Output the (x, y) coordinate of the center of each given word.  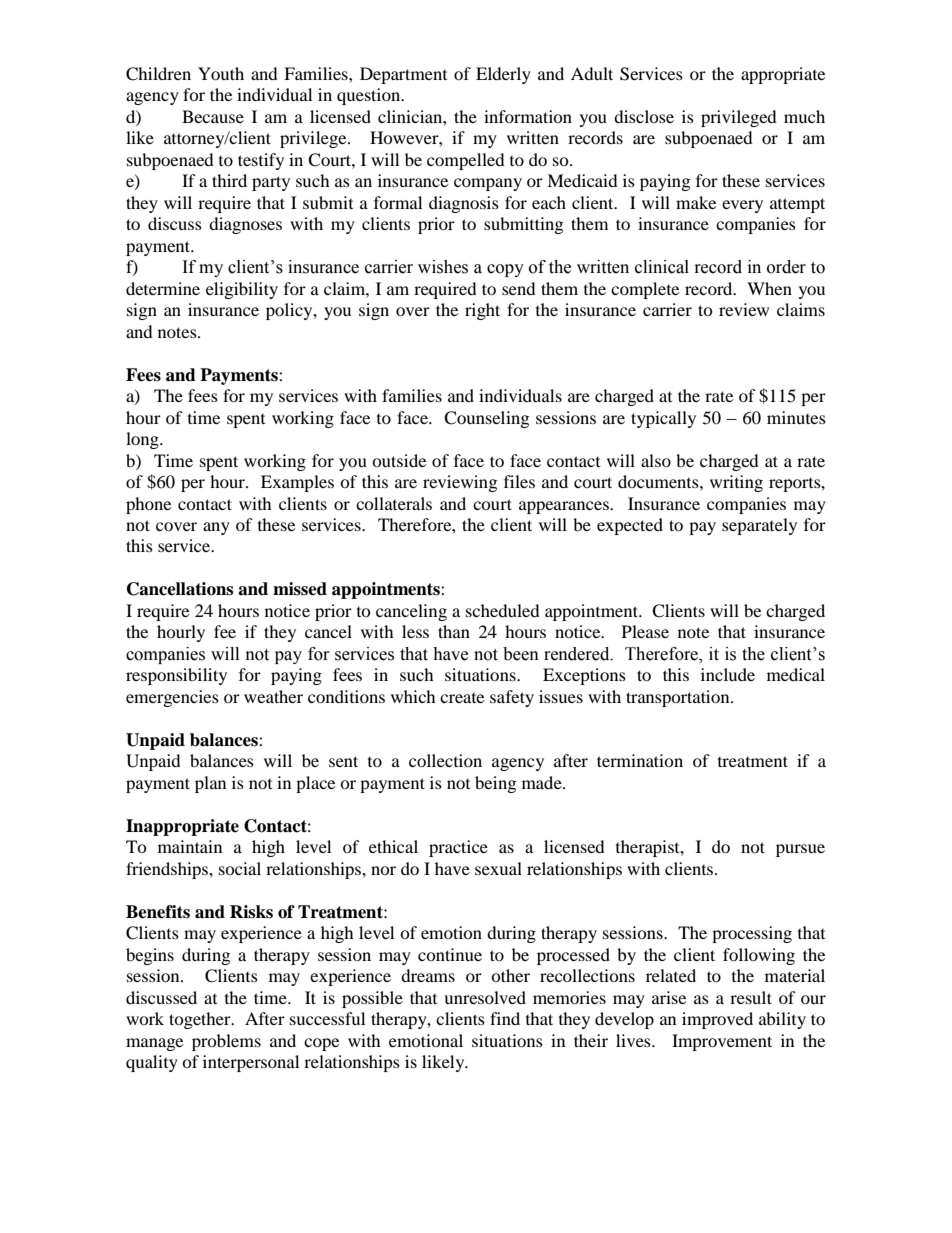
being (495, 784)
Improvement (722, 1042)
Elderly (503, 75)
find (505, 1018)
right (482, 311)
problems (226, 1042)
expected (630, 526)
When (769, 288)
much (804, 116)
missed (300, 589)
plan (210, 784)
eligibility (242, 290)
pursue (800, 850)
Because (213, 116)
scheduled (503, 610)
